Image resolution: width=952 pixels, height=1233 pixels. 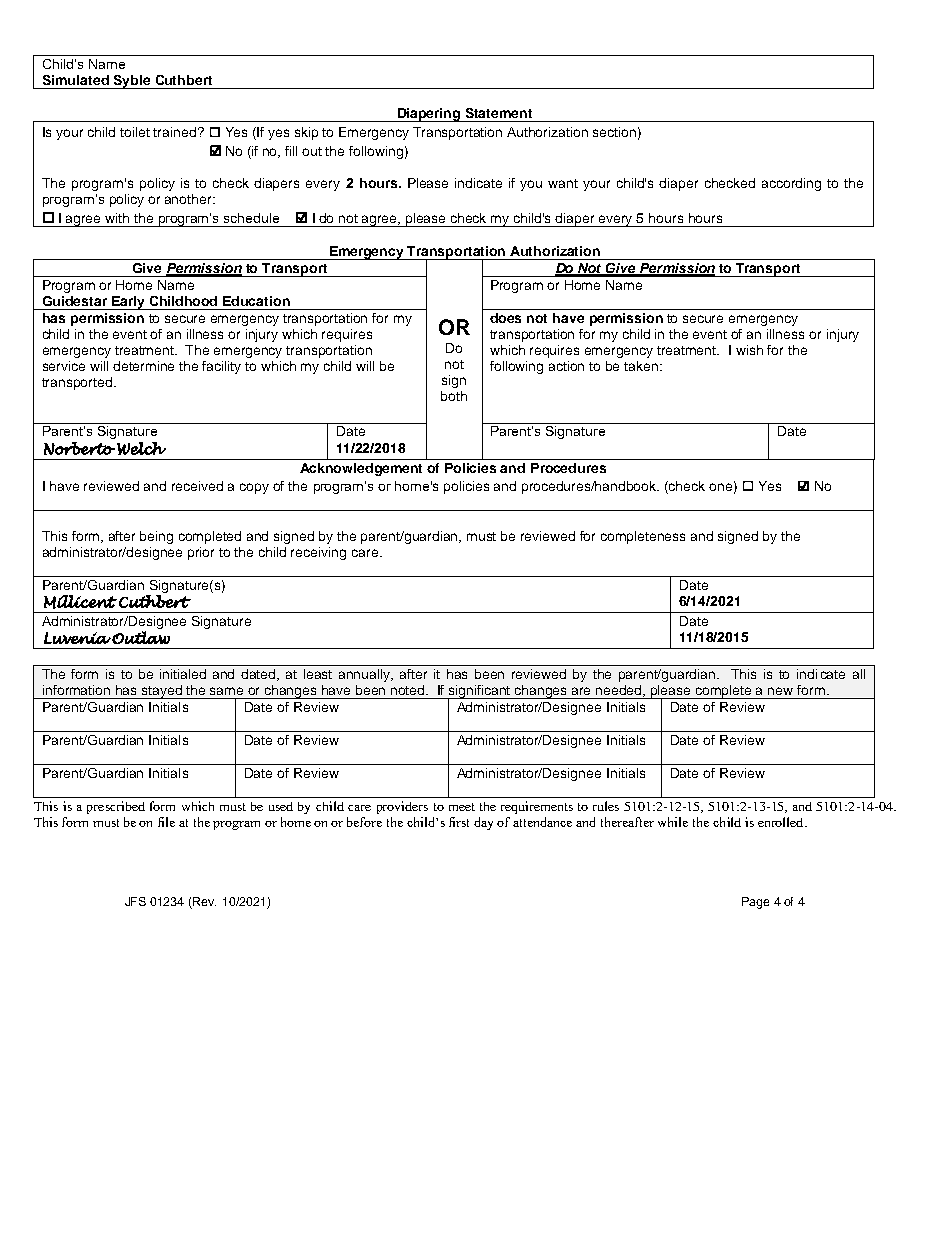 I want to click on new, so click(x=780, y=691).
